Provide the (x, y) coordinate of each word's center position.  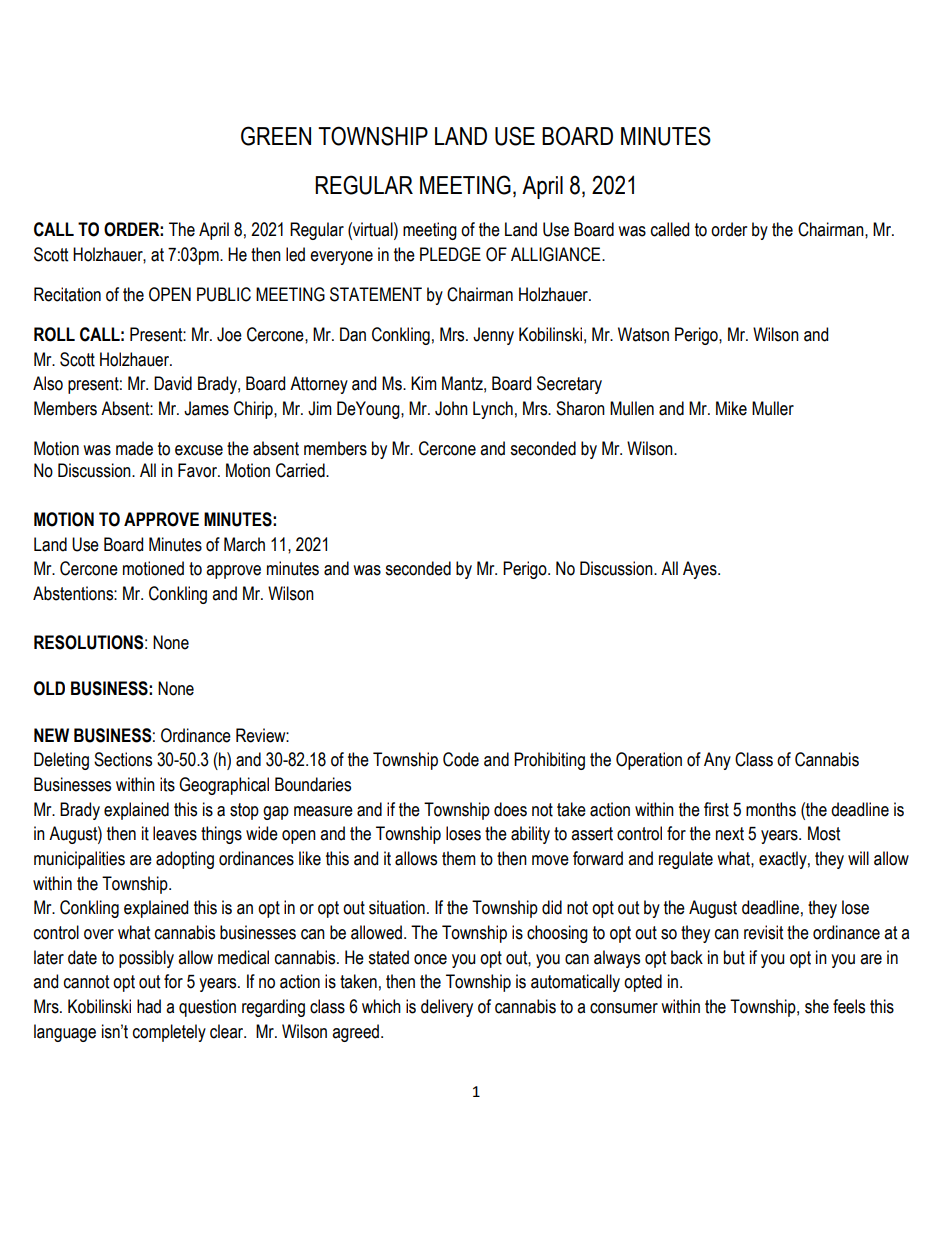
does (510, 809)
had (149, 1006)
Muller (773, 408)
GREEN (276, 136)
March (244, 544)
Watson (643, 334)
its (167, 784)
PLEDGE (450, 254)
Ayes (701, 570)
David (173, 383)
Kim (424, 383)
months (771, 809)
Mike (731, 408)
